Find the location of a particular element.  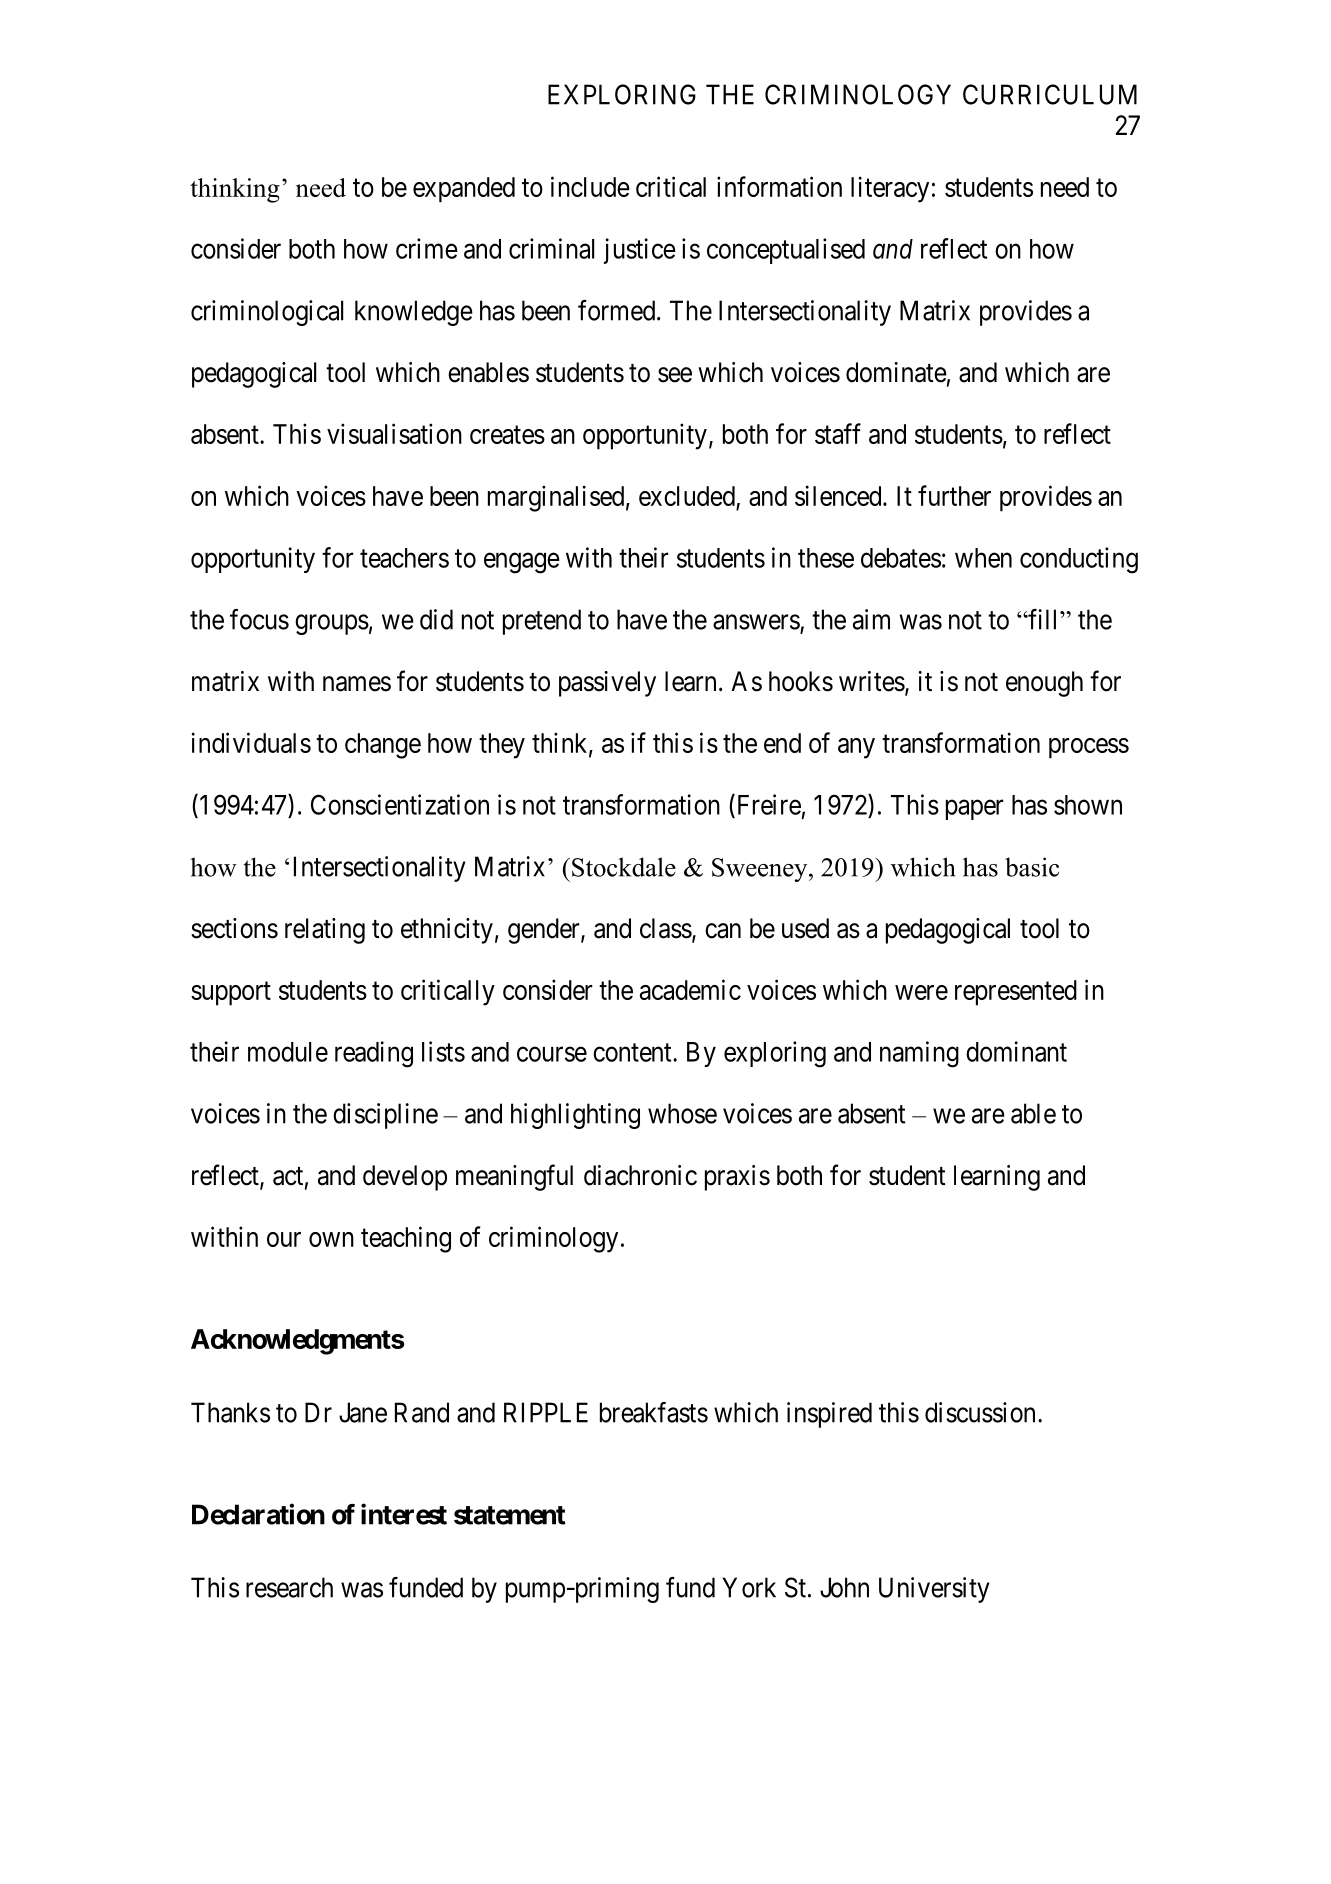

expanded is located at coordinates (464, 190).
